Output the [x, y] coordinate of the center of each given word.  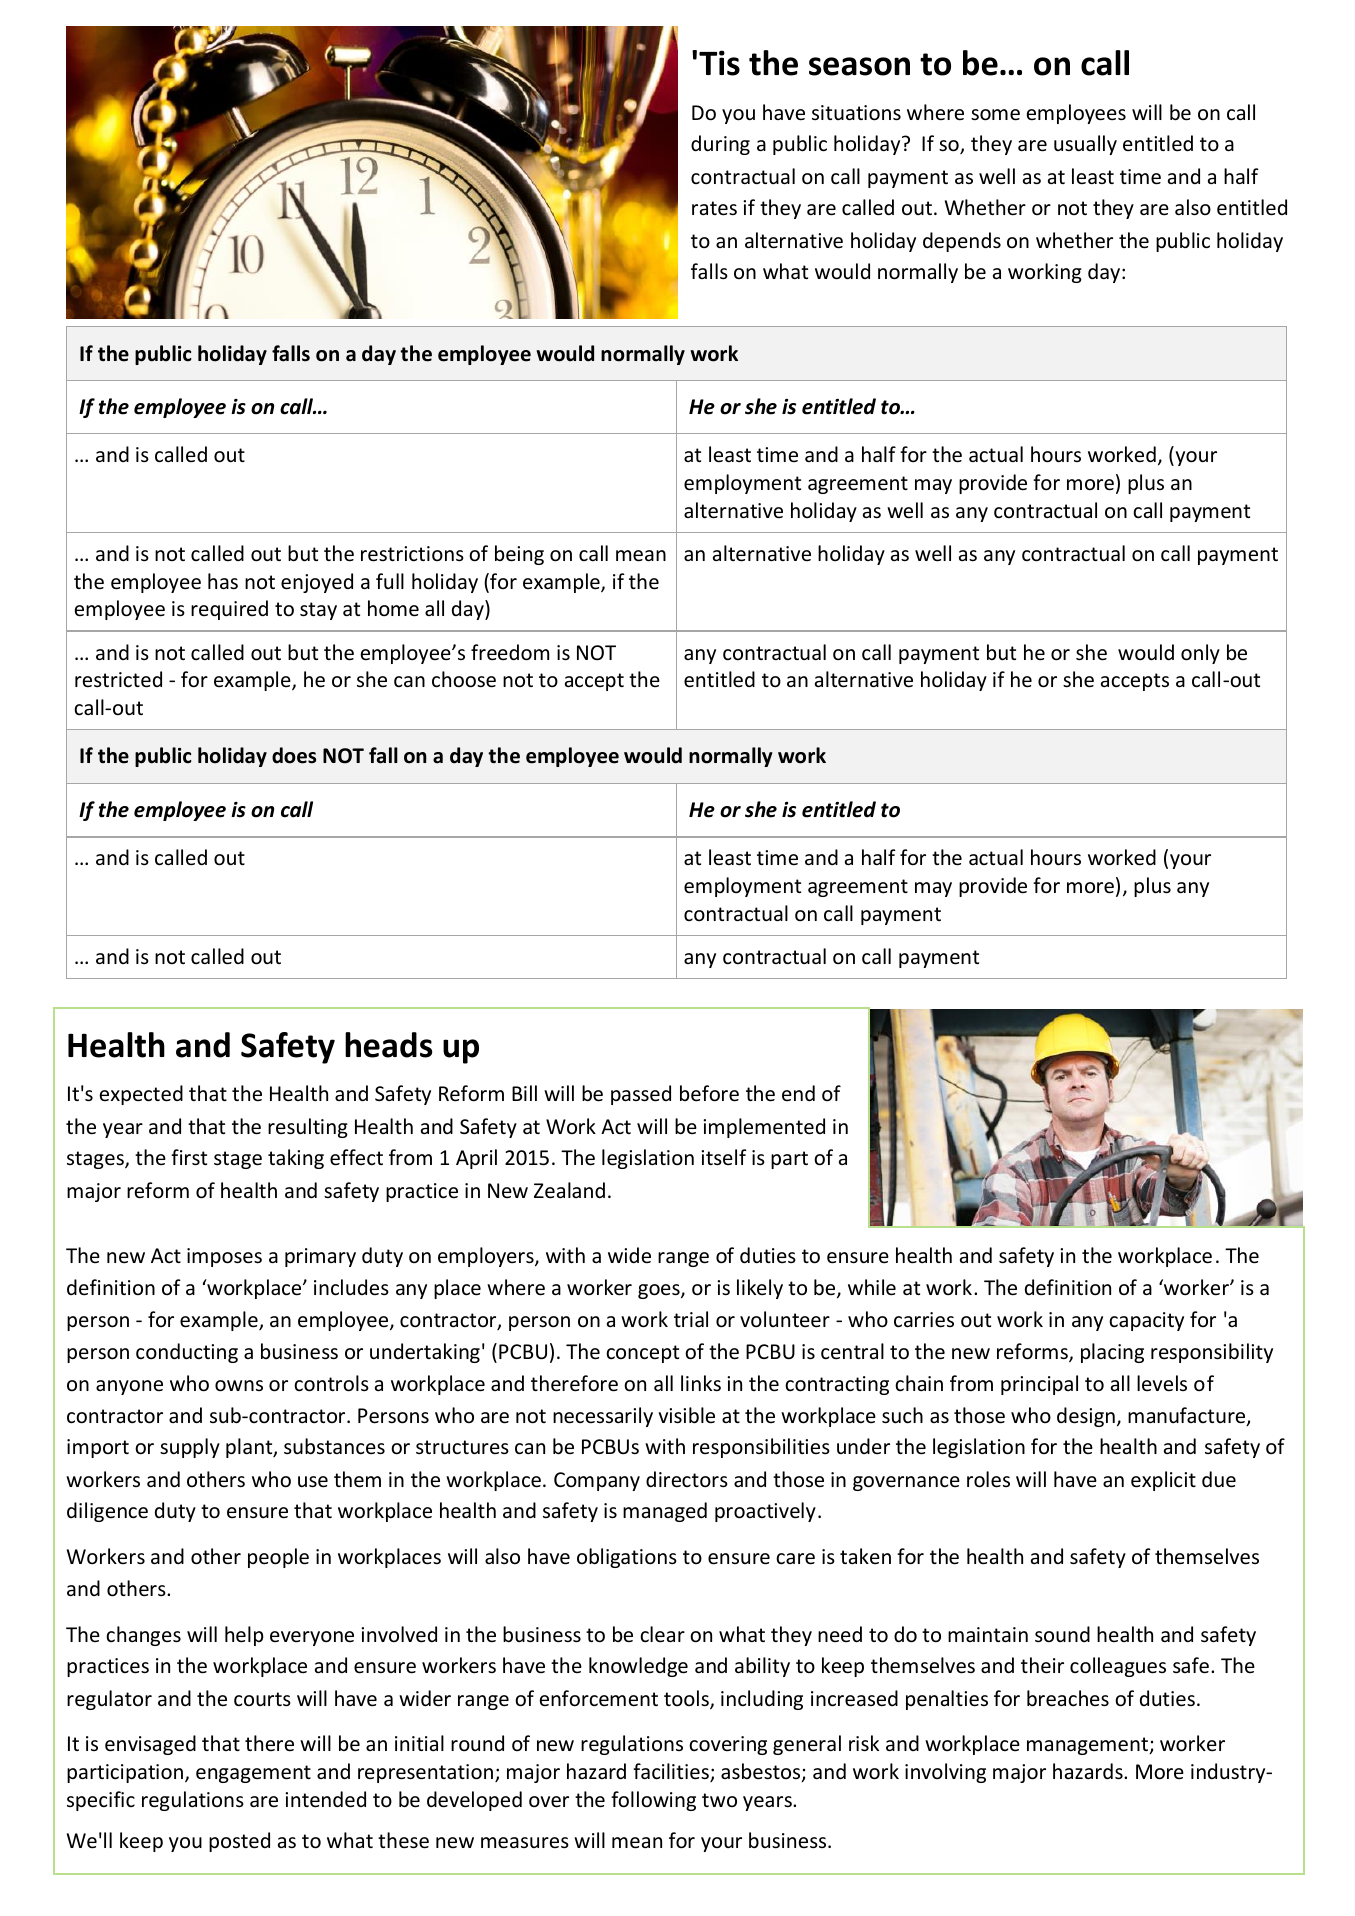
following [653, 1801]
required [229, 610]
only [1200, 654]
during [720, 145]
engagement [253, 1774]
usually [1085, 145]
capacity [1146, 1321]
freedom [510, 652]
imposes [224, 1257]
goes [660, 1291]
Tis [719, 63]
